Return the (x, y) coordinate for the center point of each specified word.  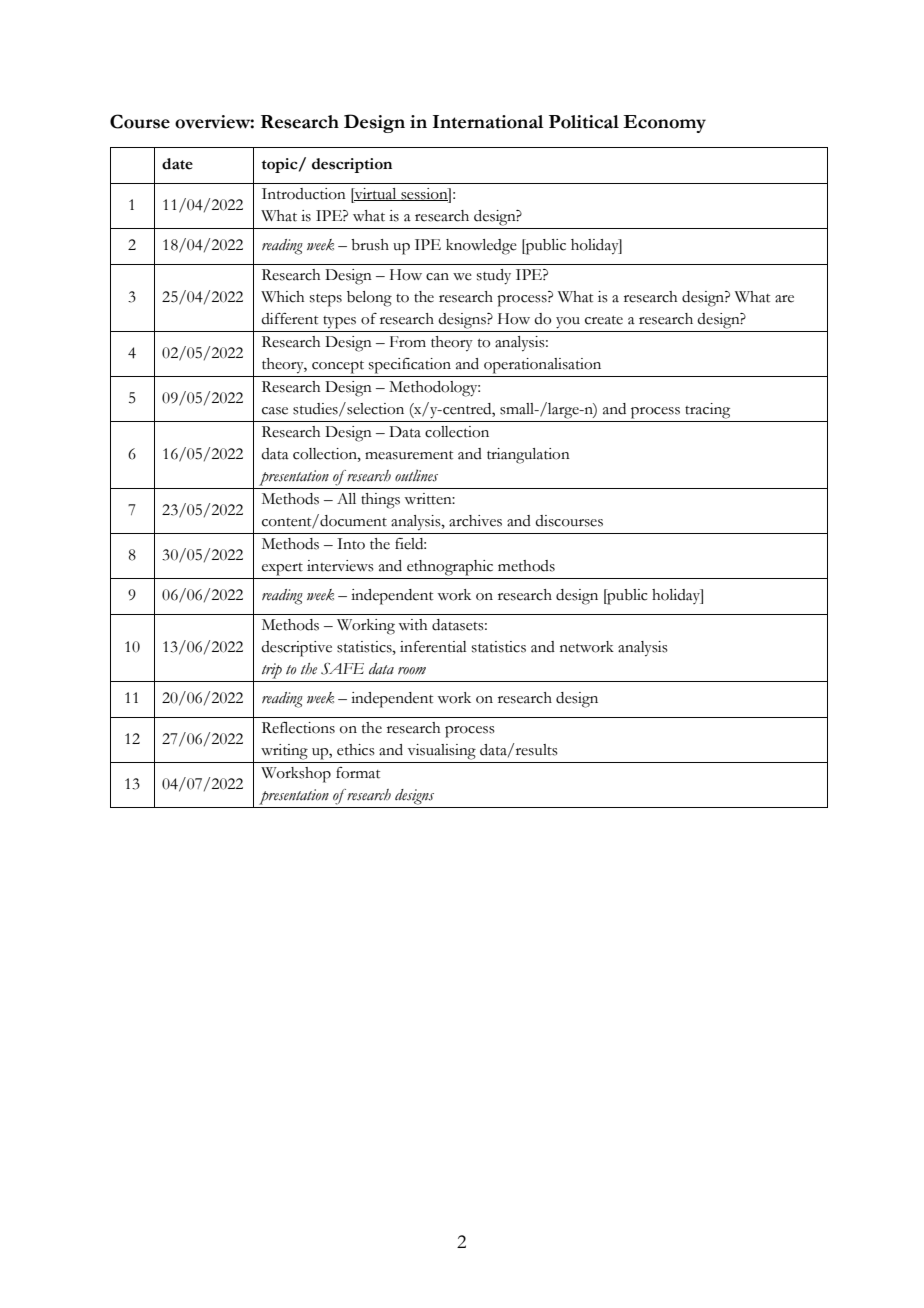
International (488, 122)
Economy (664, 124)
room (412, 671)
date (177, 164)
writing (284, 752)
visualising (442, 752)
